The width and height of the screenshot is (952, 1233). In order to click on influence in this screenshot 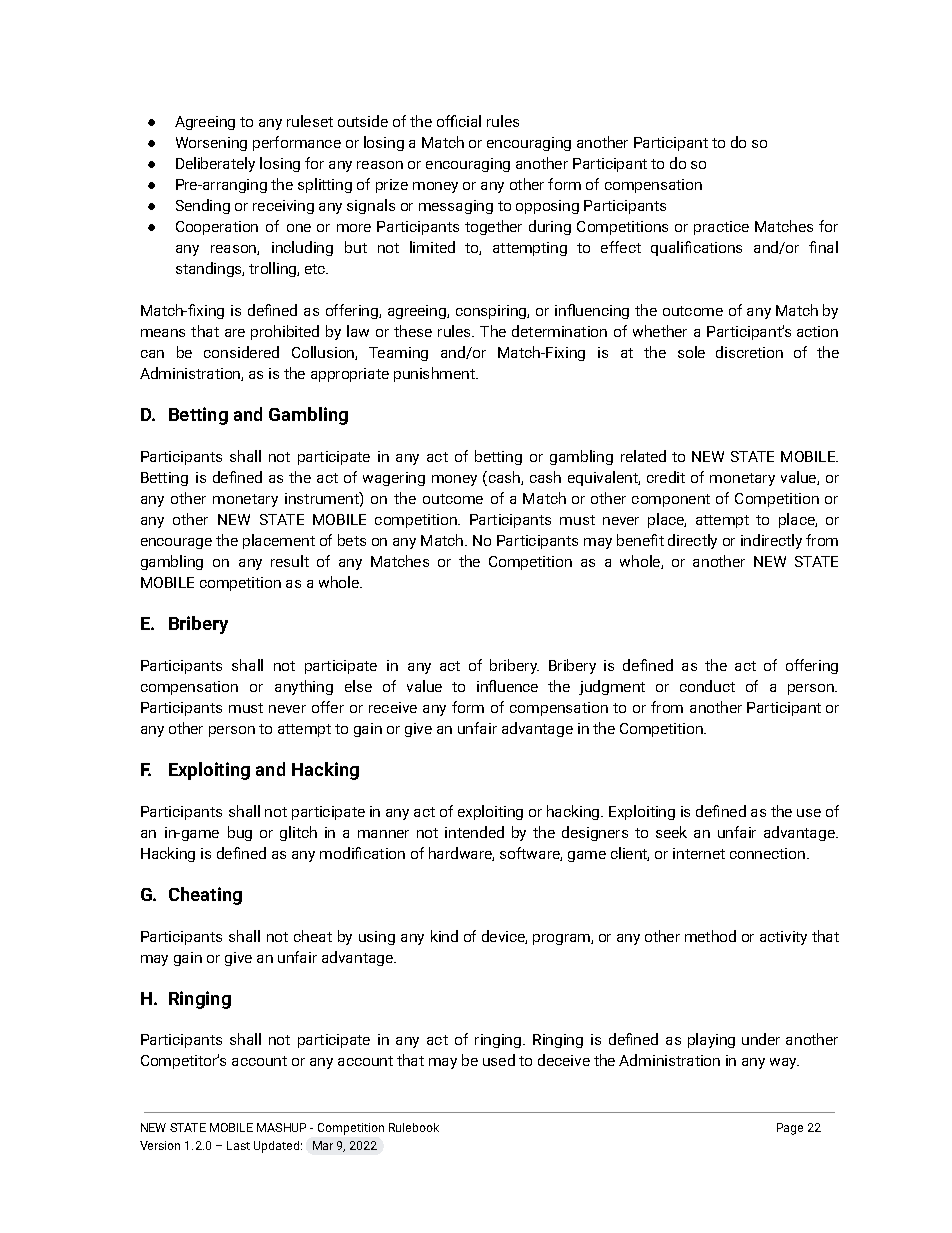, I will do `click(507, 686)`.
